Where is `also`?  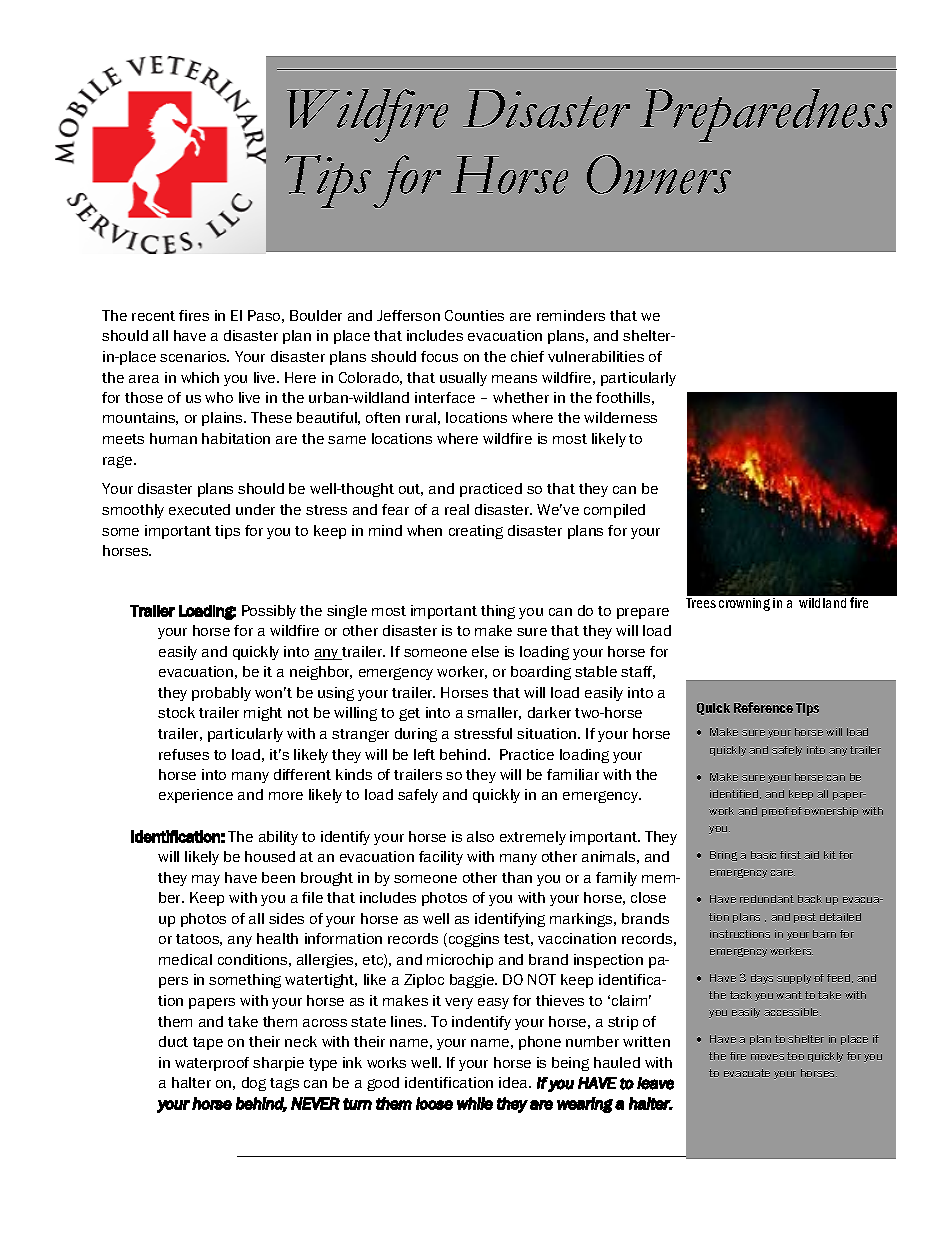 also is located at coordinates (480, 836).
